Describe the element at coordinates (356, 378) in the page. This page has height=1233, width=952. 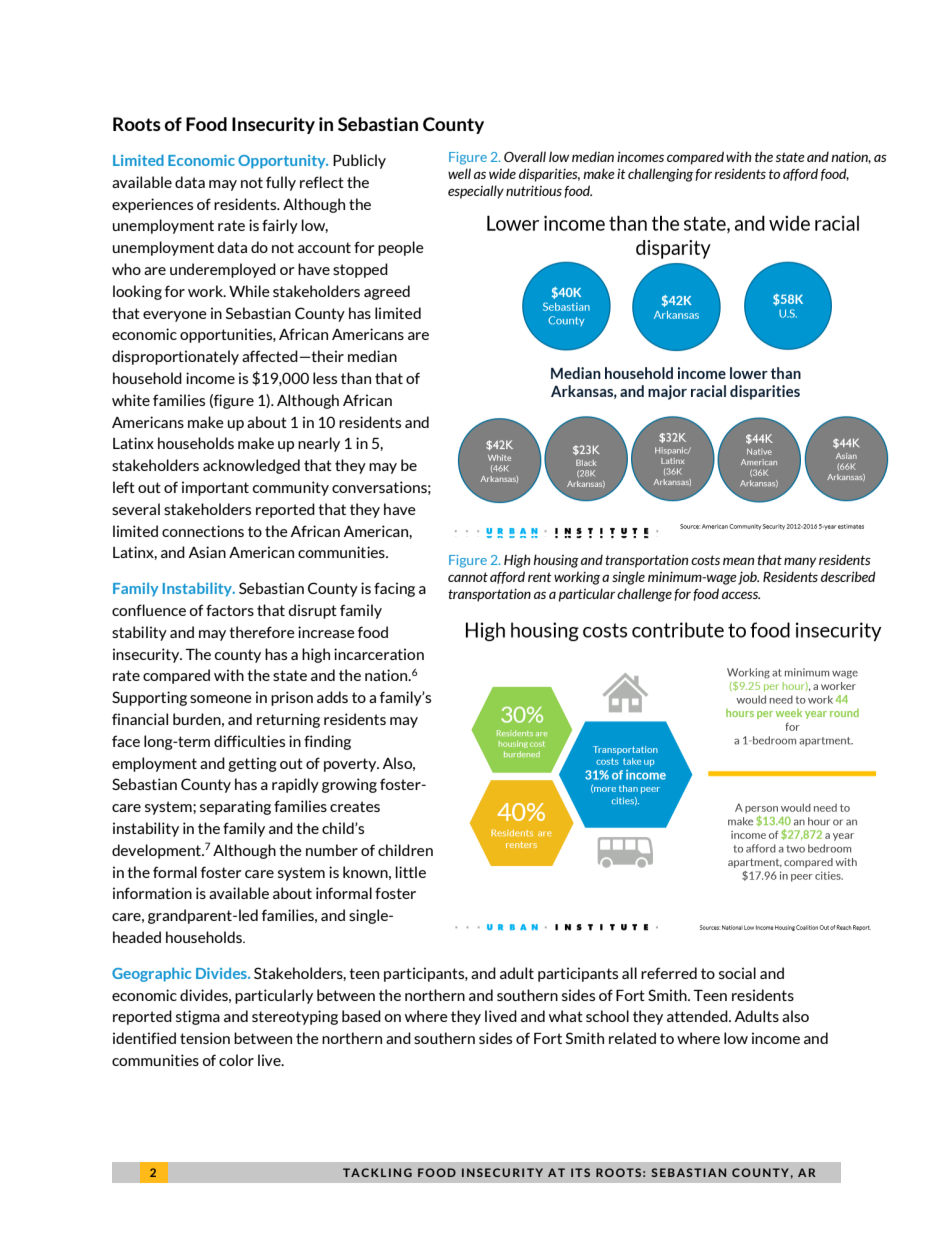
I see `than` at that location.
